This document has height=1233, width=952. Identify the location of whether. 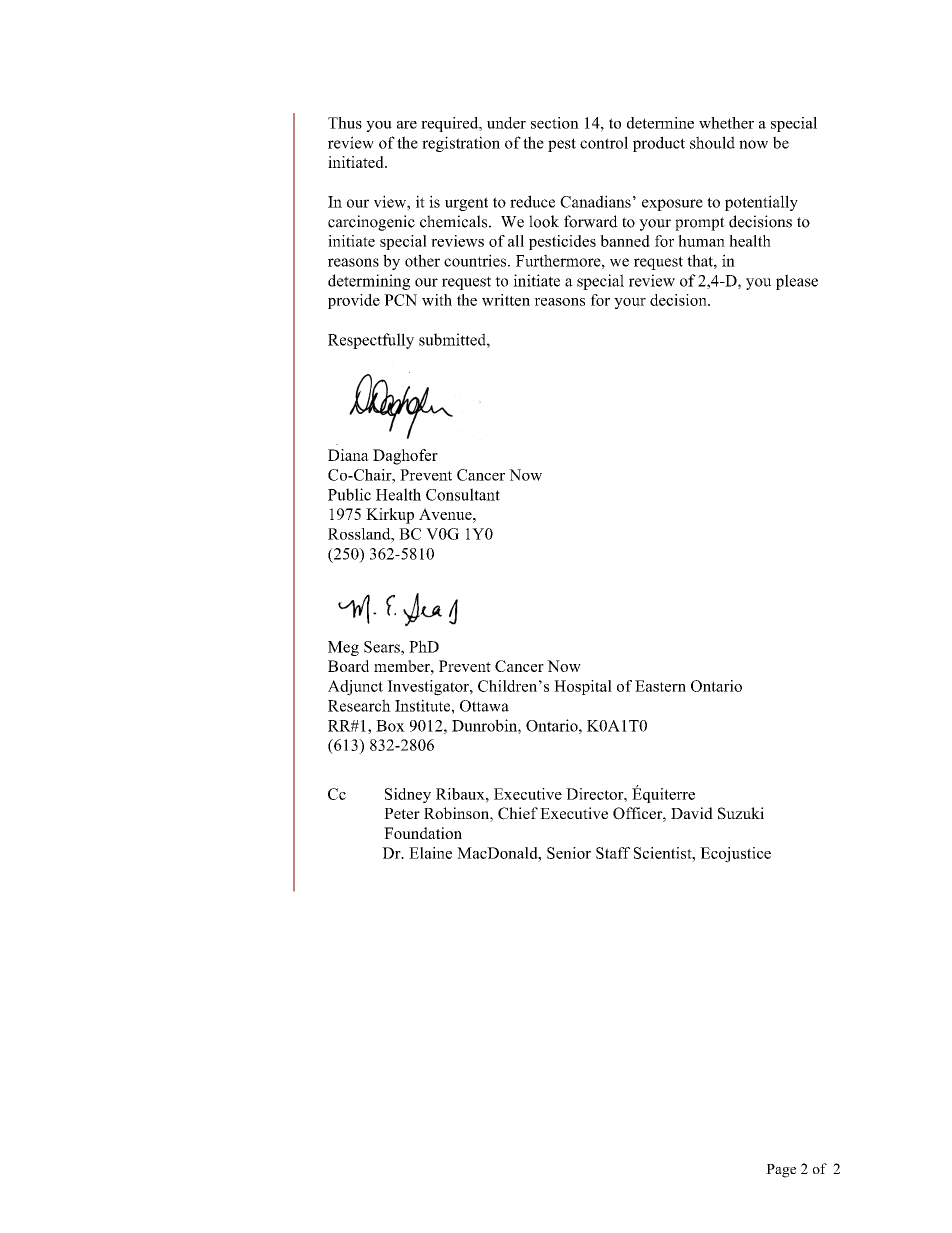
(726, 123).
